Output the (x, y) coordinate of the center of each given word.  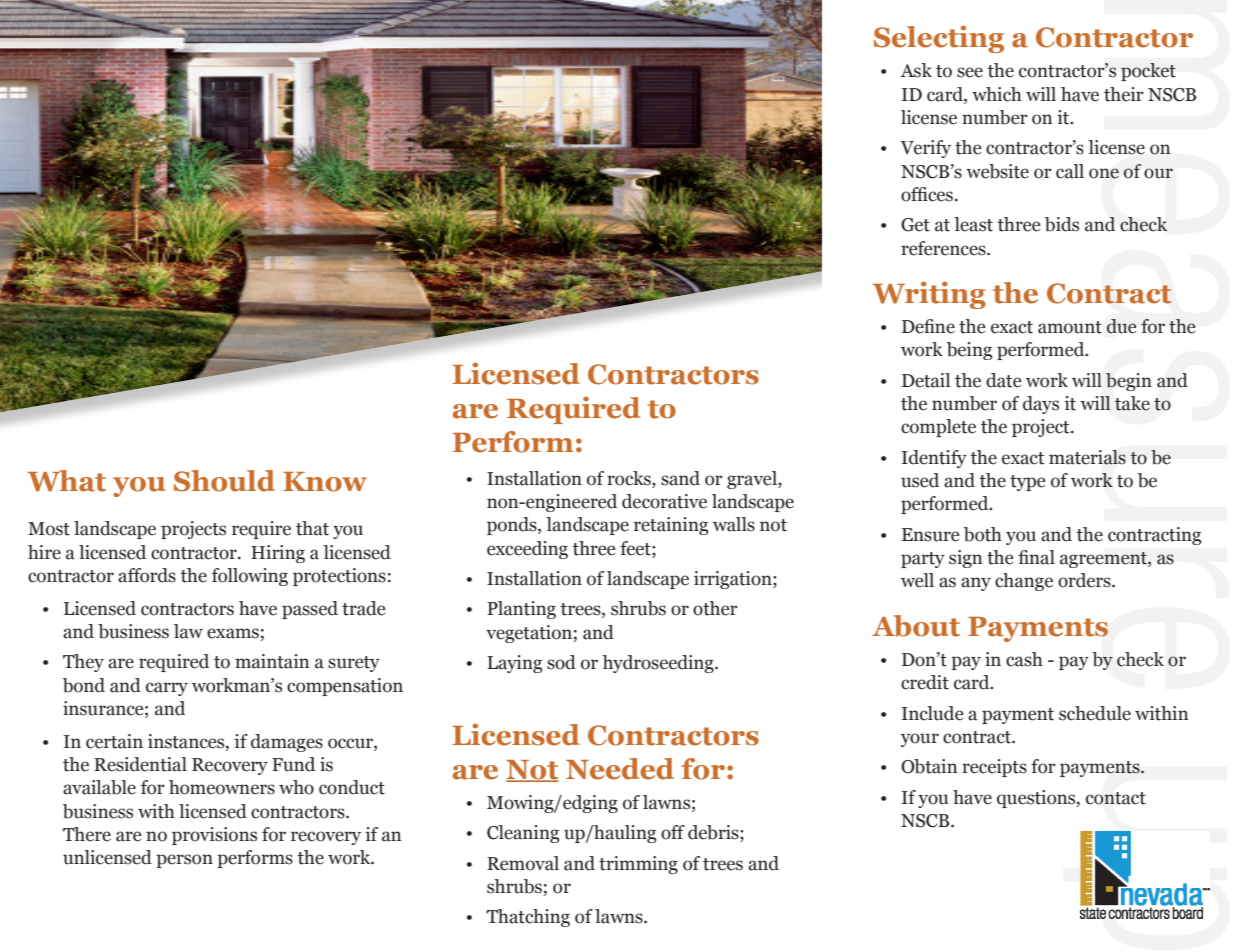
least (973, 224)
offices (927, 194)
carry (167, 689)
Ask (916, 70)
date (1003, 380)
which (997, 94)
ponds (513, 526)
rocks (630, 478)
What (66, 481)
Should (224, 481)
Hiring (278, 554)
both (983, 534)
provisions (214, 836)
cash (1024, 659)
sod (561, 662)
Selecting (939, 39)
